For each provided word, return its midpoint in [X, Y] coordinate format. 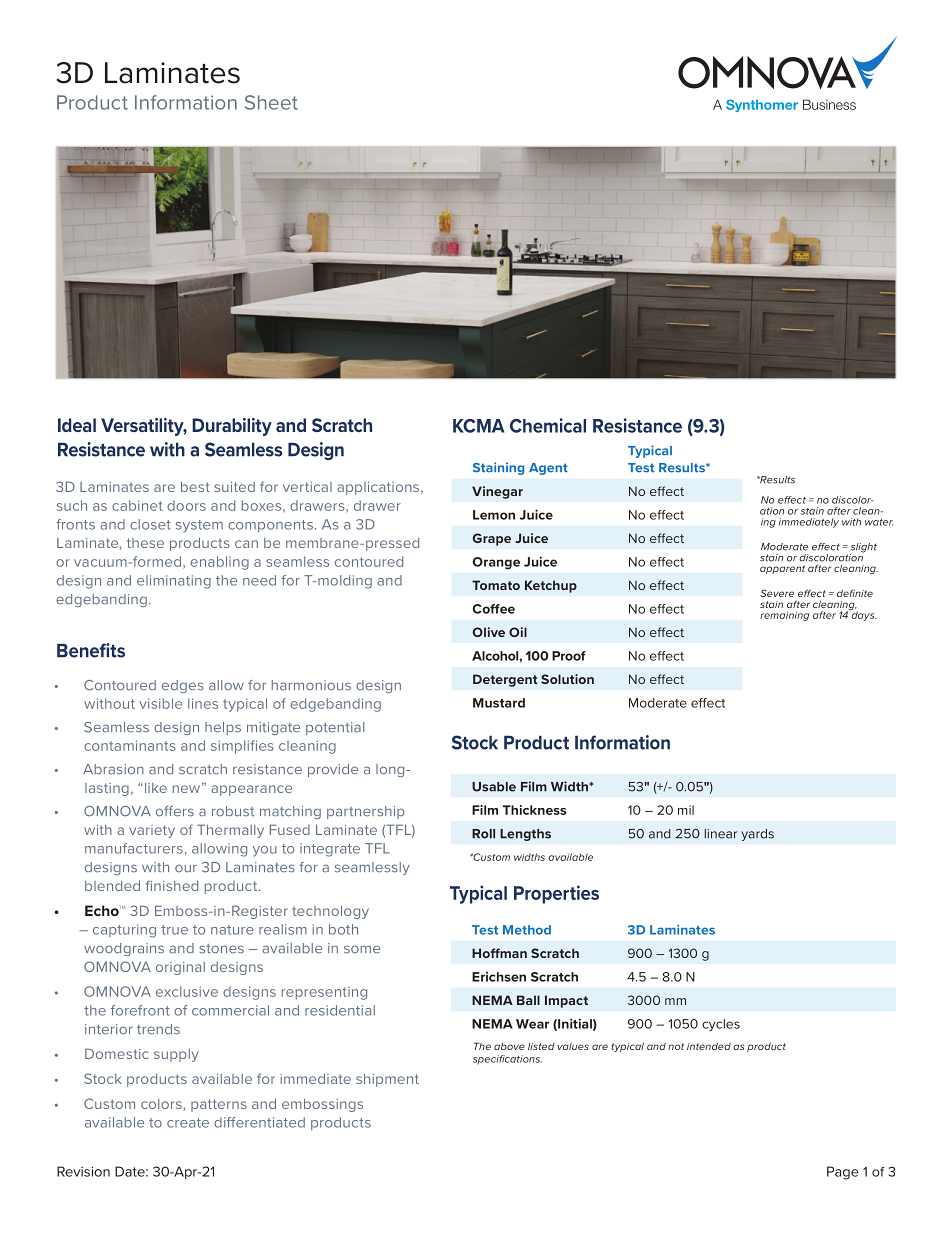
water [879, 522]
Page [843, 1173]
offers [175, 811]
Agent [548, 469]
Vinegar [497, 492]
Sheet [271, 102]
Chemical [548, 425]
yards [757, 835]
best [195, 486]
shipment [387, 1080]
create [188, 1123]
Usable [494, 787]
